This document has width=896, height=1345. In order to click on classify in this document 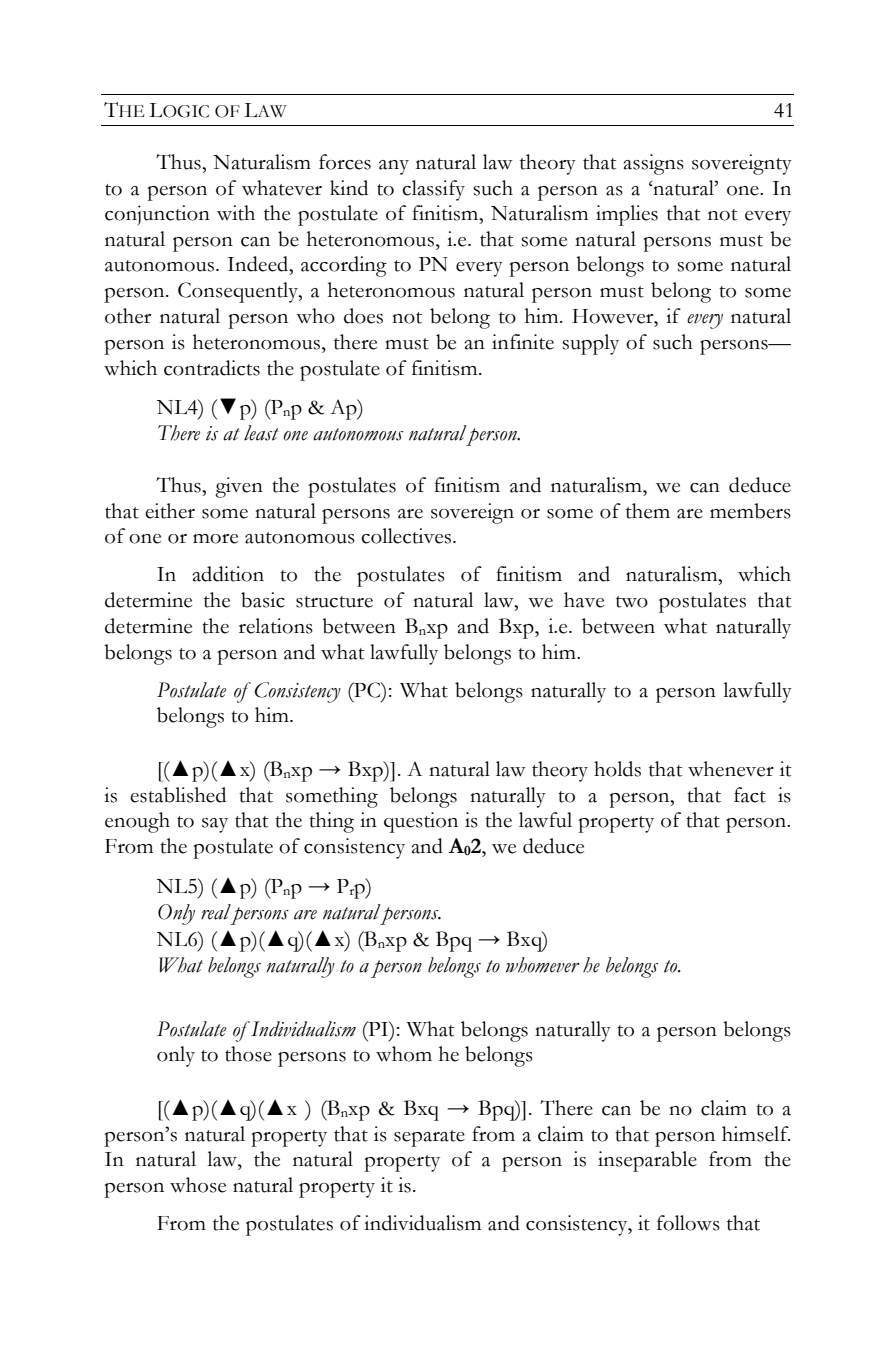, I will do `click(433, 190)`.
